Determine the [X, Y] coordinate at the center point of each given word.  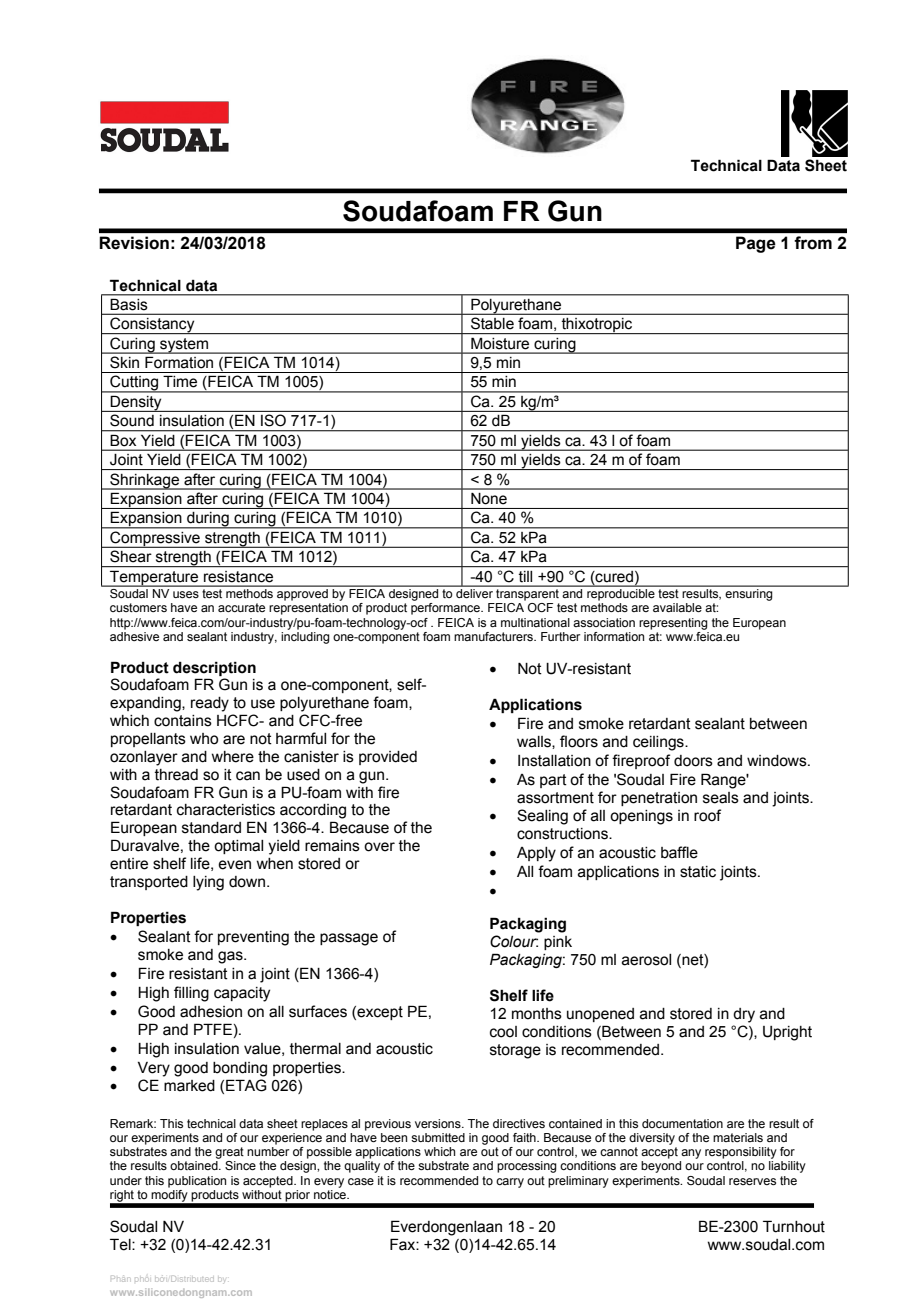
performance [446, 609]
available [677, 607]
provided [388, 758]
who [204, 739]
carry [510, 1183]
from [813, 242]
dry [744, 1015]
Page [755, 244]
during [208, 520]
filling [191, 994]
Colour [514, 941]
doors [693, 761]
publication [197, 1182]
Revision [134, 243]
